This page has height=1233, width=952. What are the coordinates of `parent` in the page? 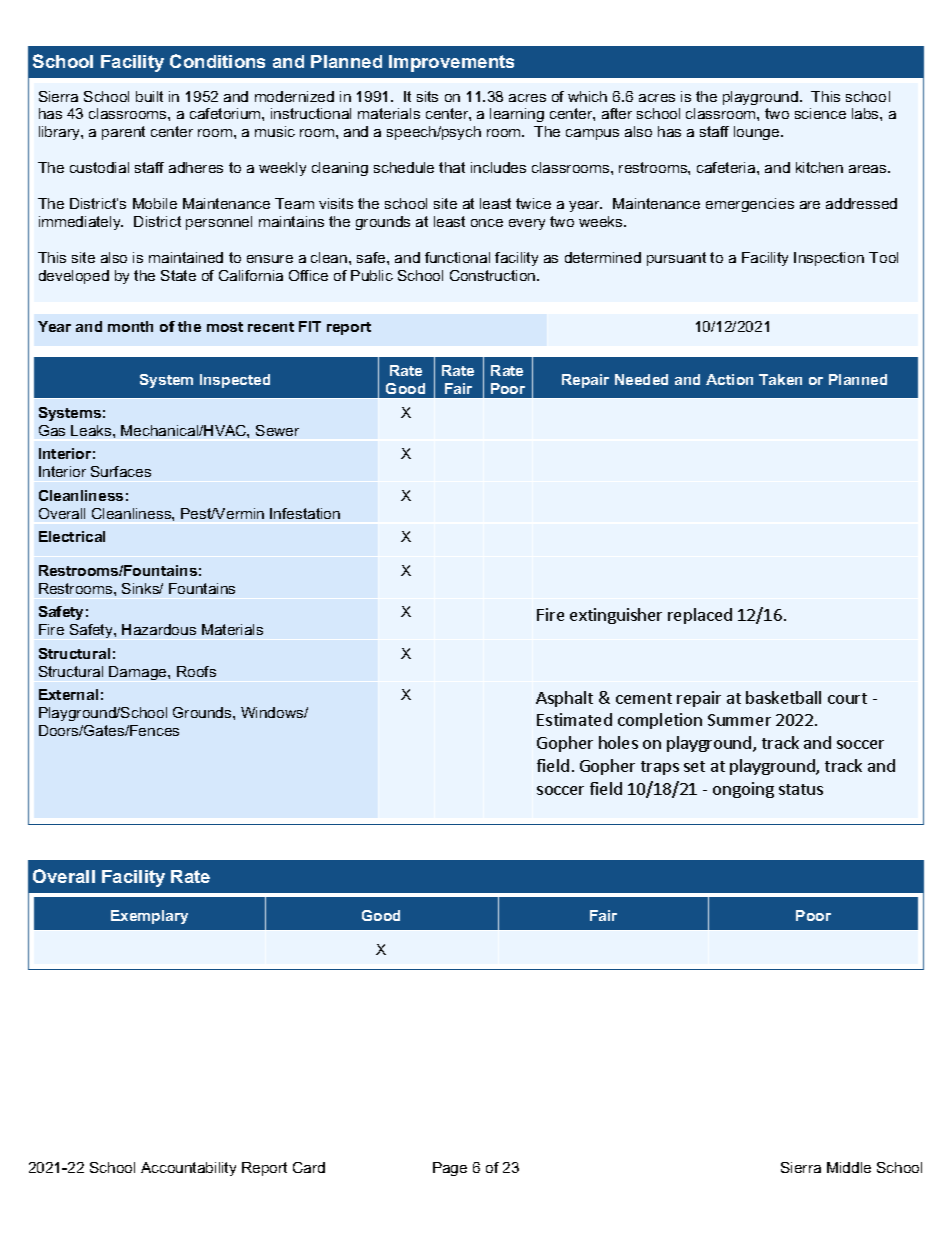 It's located at (123, 133).
